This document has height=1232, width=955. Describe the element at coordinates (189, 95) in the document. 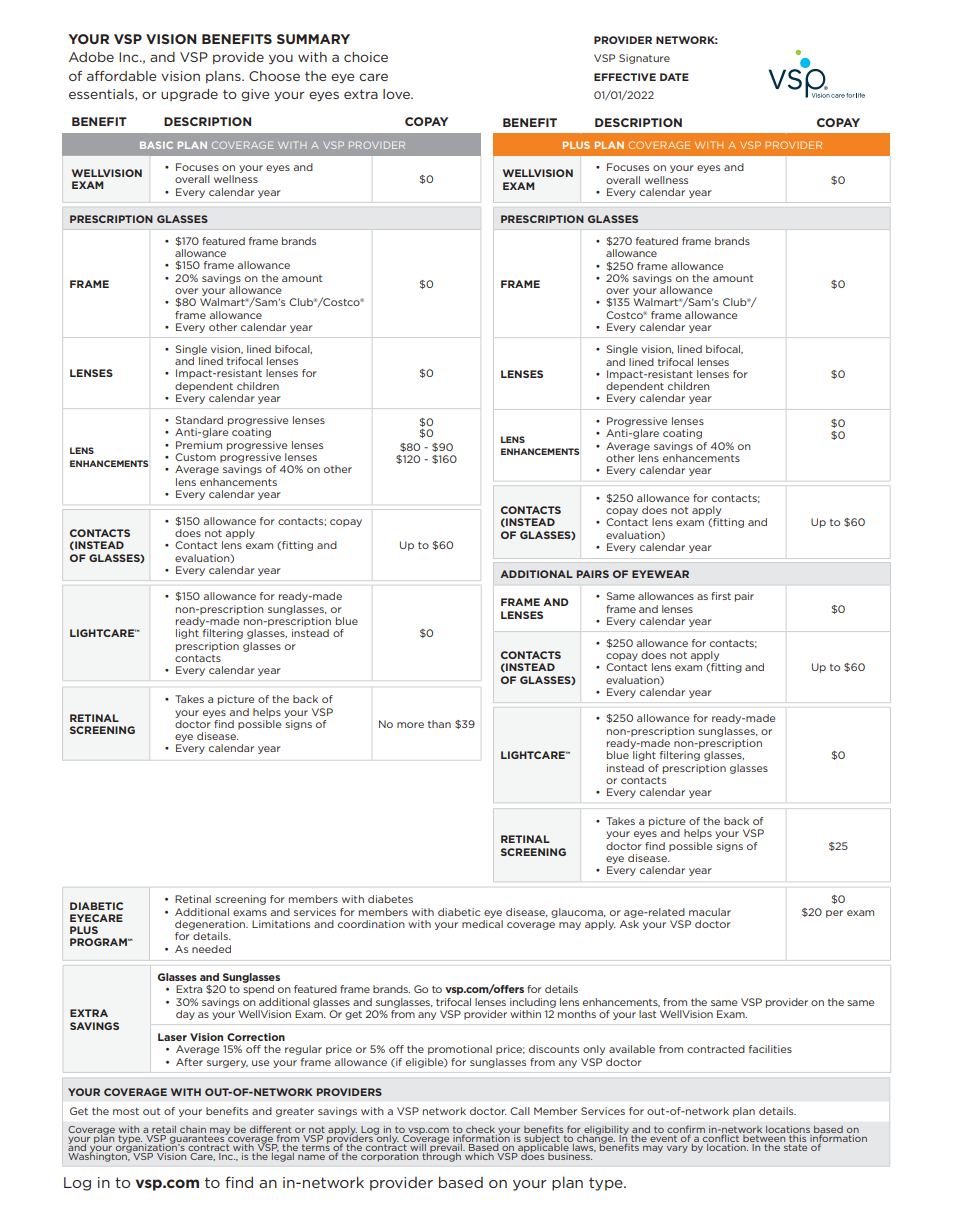

I see `upgrade` at that location.
